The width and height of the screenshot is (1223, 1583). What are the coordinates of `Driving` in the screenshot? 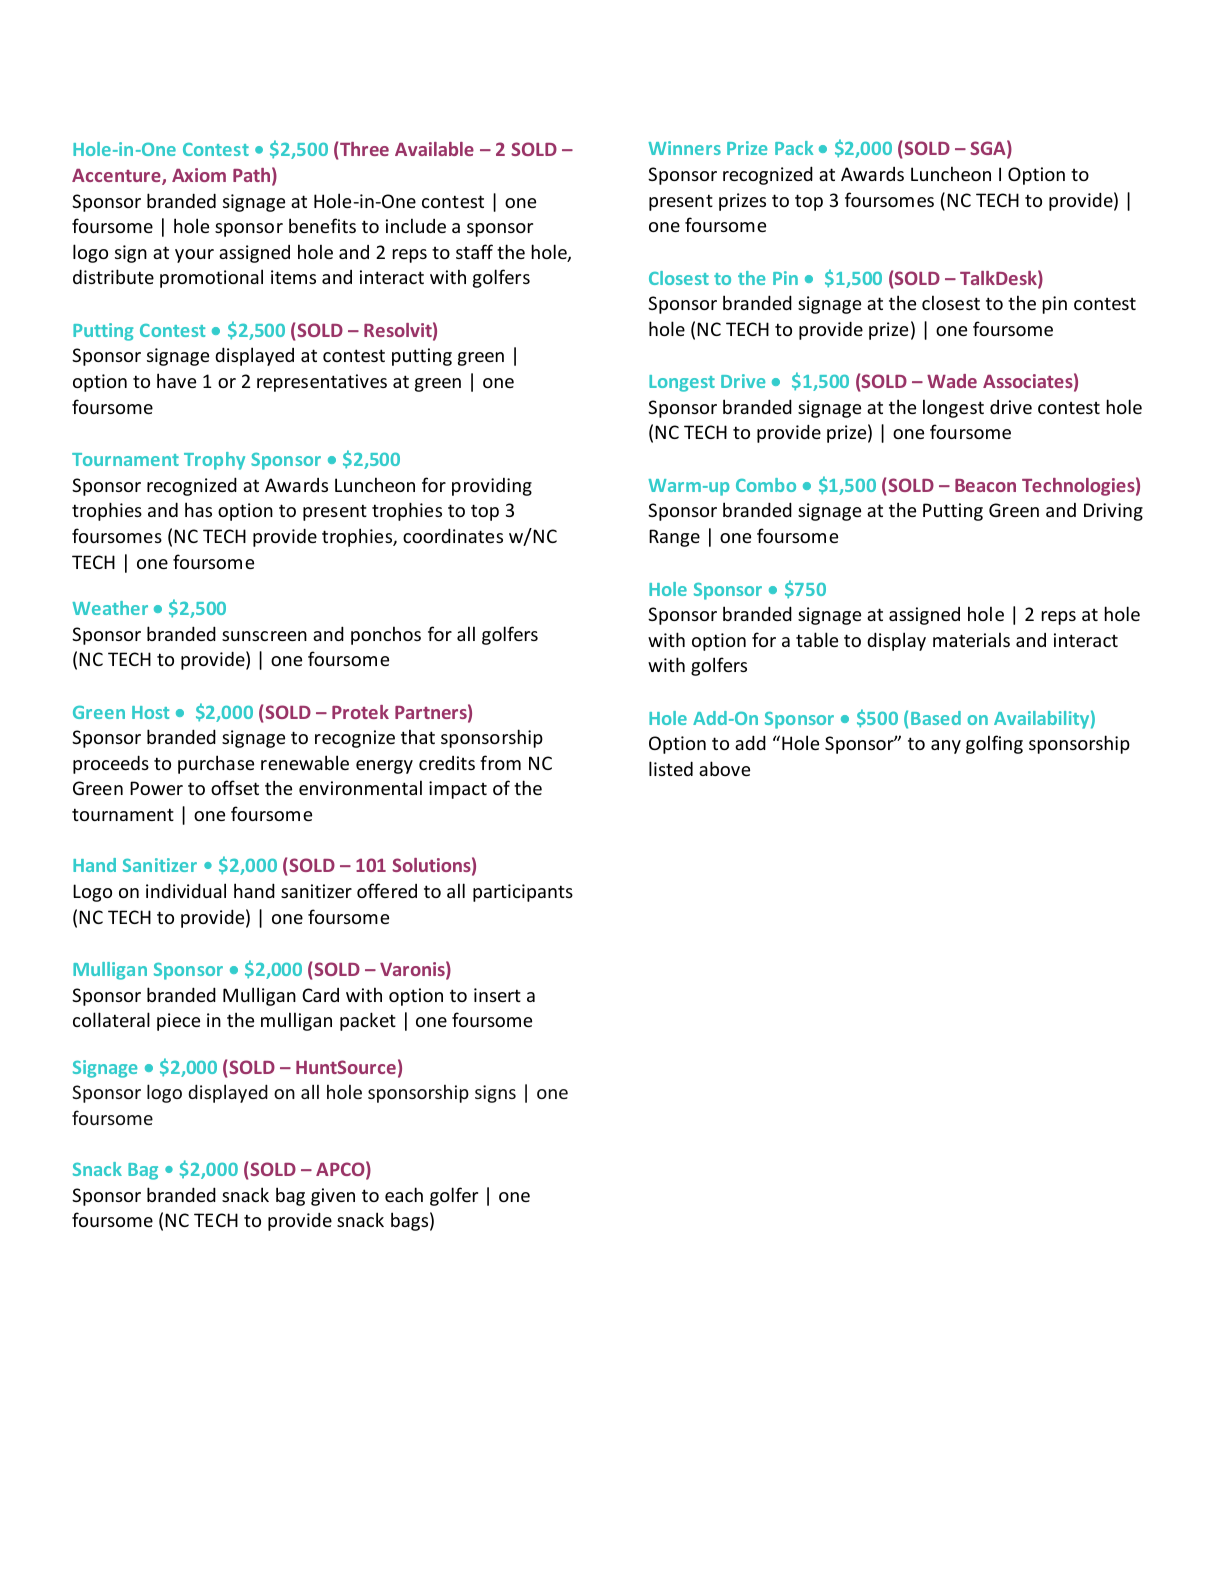 It's located at (1113, 512).
